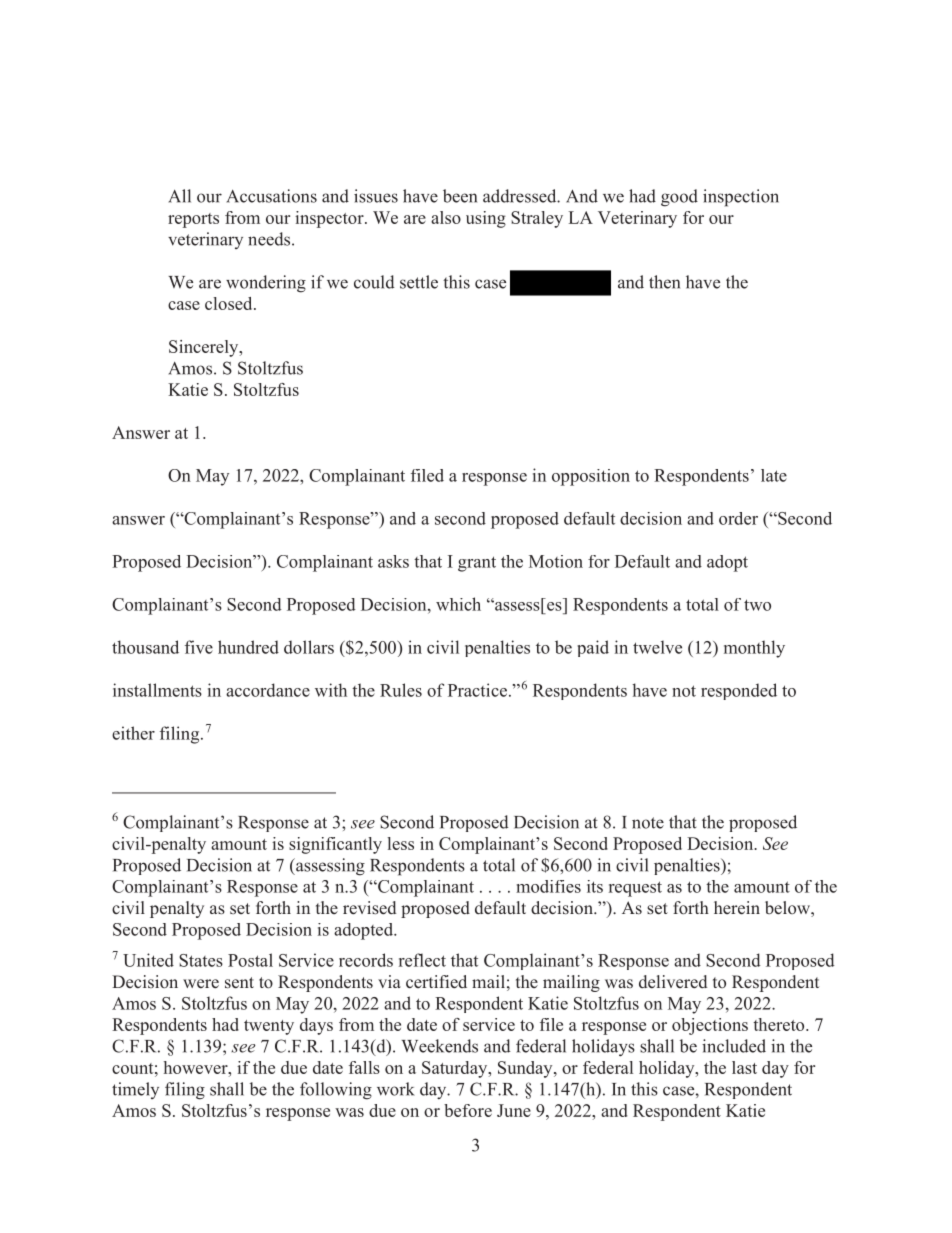  I want to click on good, so click(679, 198).
